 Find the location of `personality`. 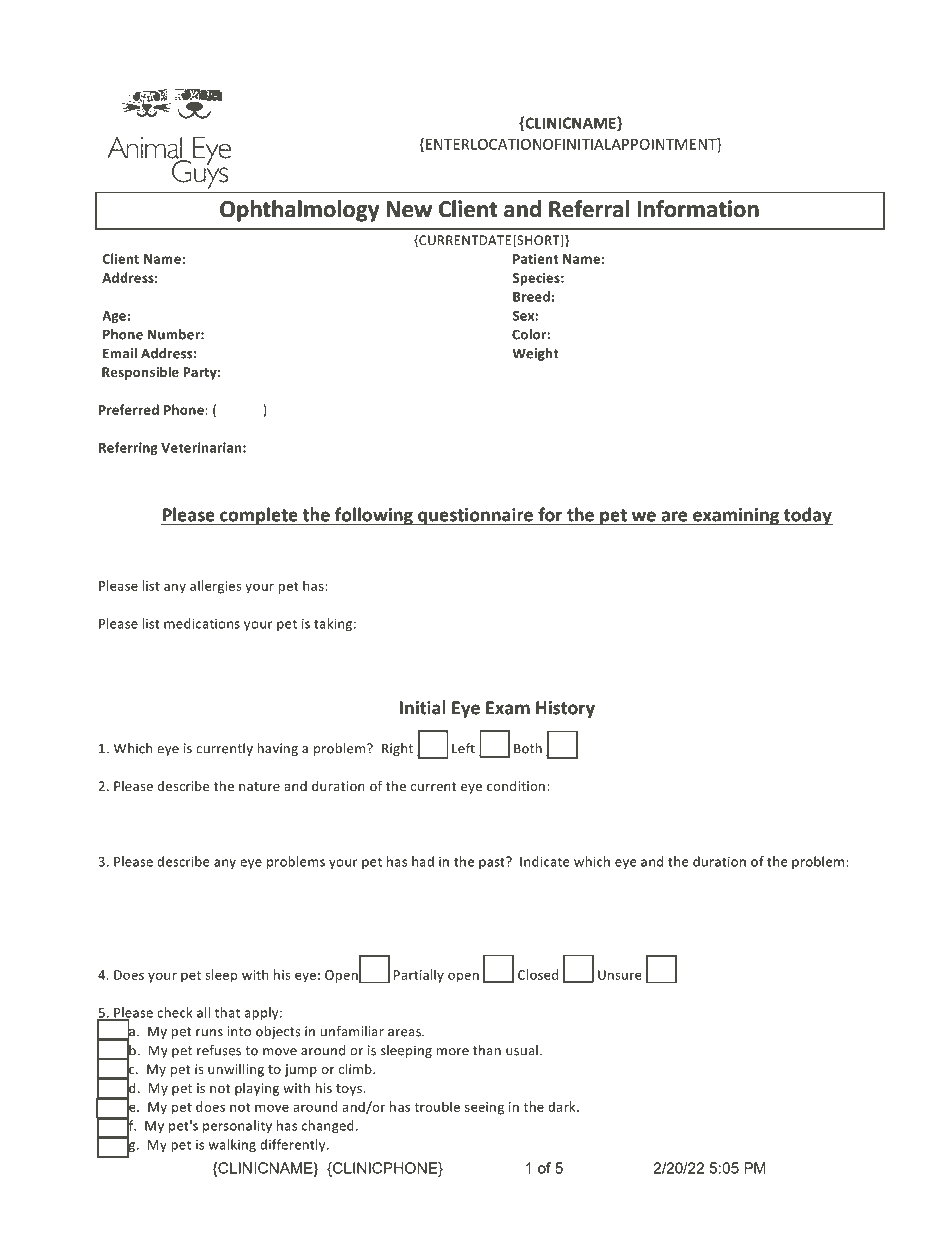

personality is located at coordinates (237, 1126).
